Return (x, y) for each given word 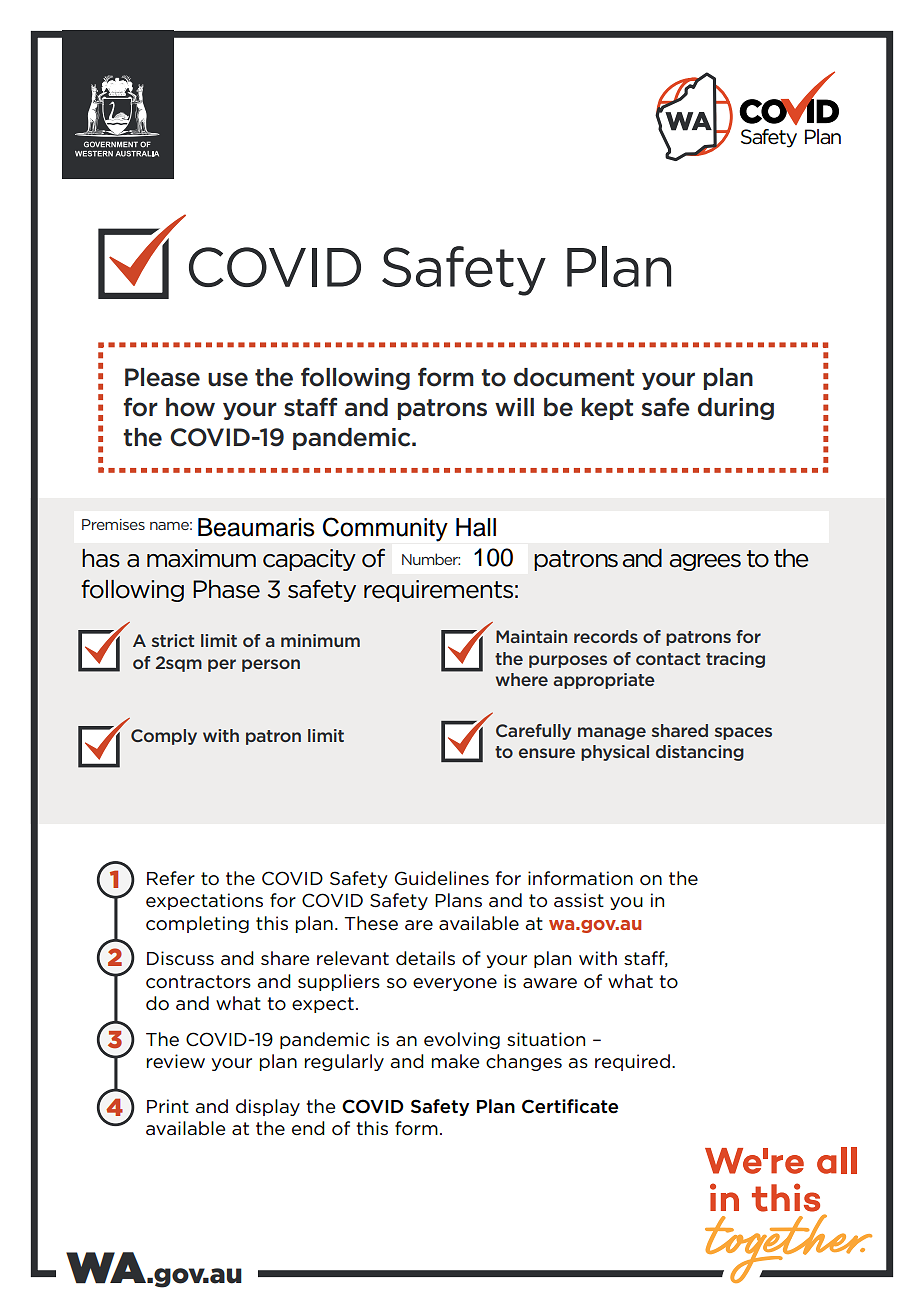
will (514, 407)
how (190, 407)
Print (168, 1106)
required (632, 1062)
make (455, 1061)
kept (607, 409)
